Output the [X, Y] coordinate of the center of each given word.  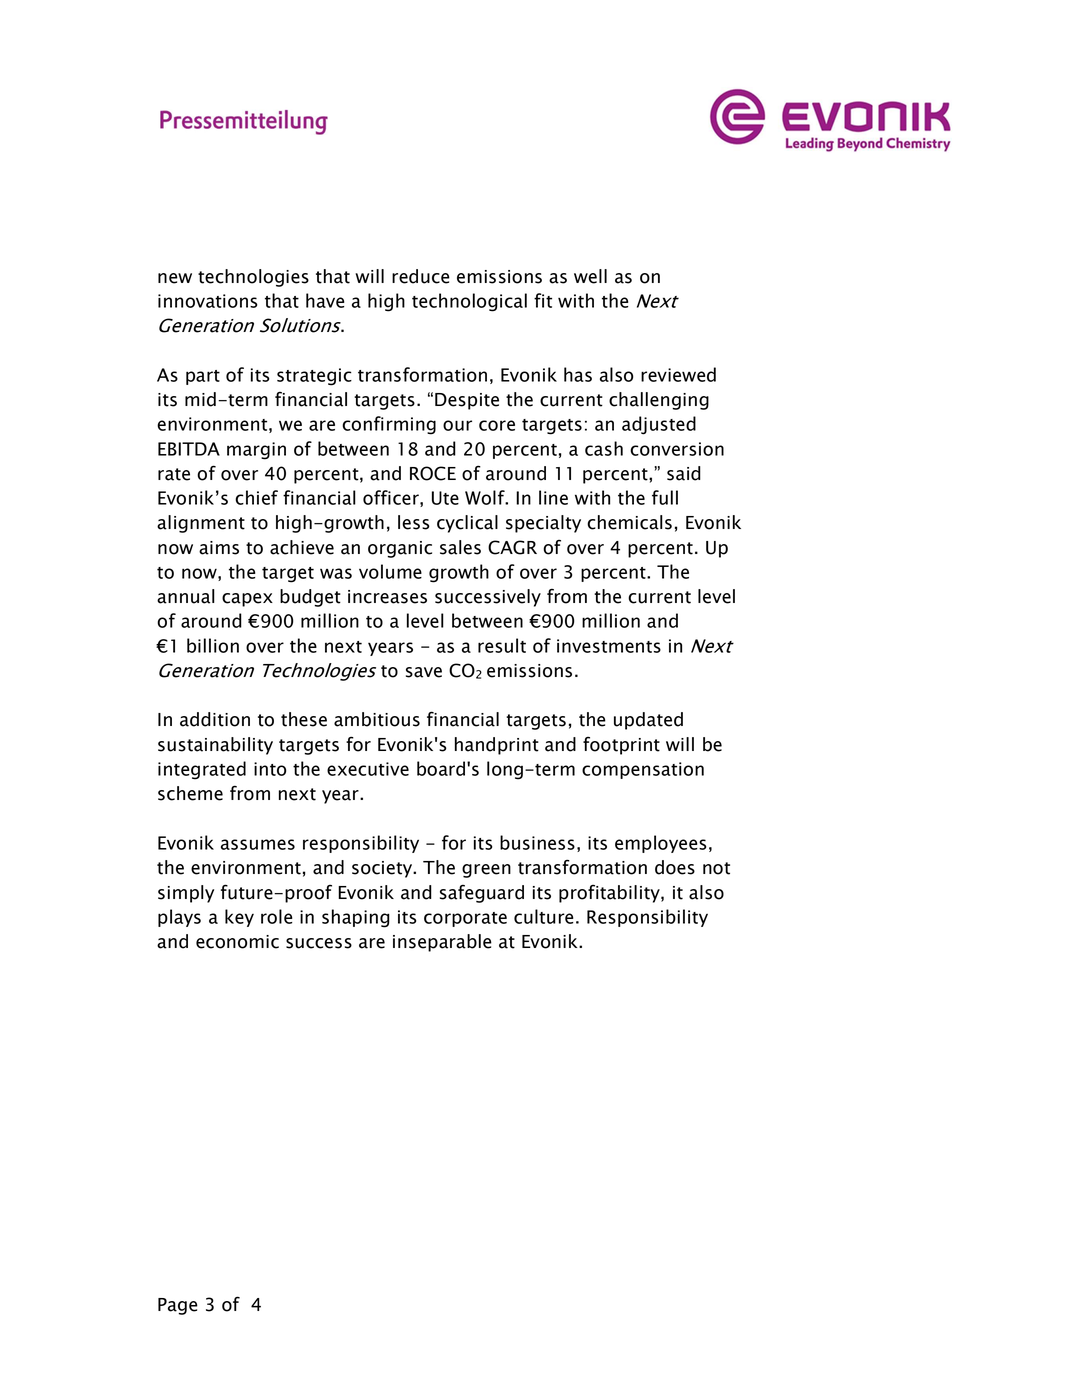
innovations [208, 301]
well [590, 276]
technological [469, 302]
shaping [356, 918]
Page [178, 1306]
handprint [497, 746]
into [270, 769]
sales [460, 547]
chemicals [629, 522]
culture [544, 916]
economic [237, 942]
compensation [643, 770]
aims [219, 548]
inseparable [442, 943]
